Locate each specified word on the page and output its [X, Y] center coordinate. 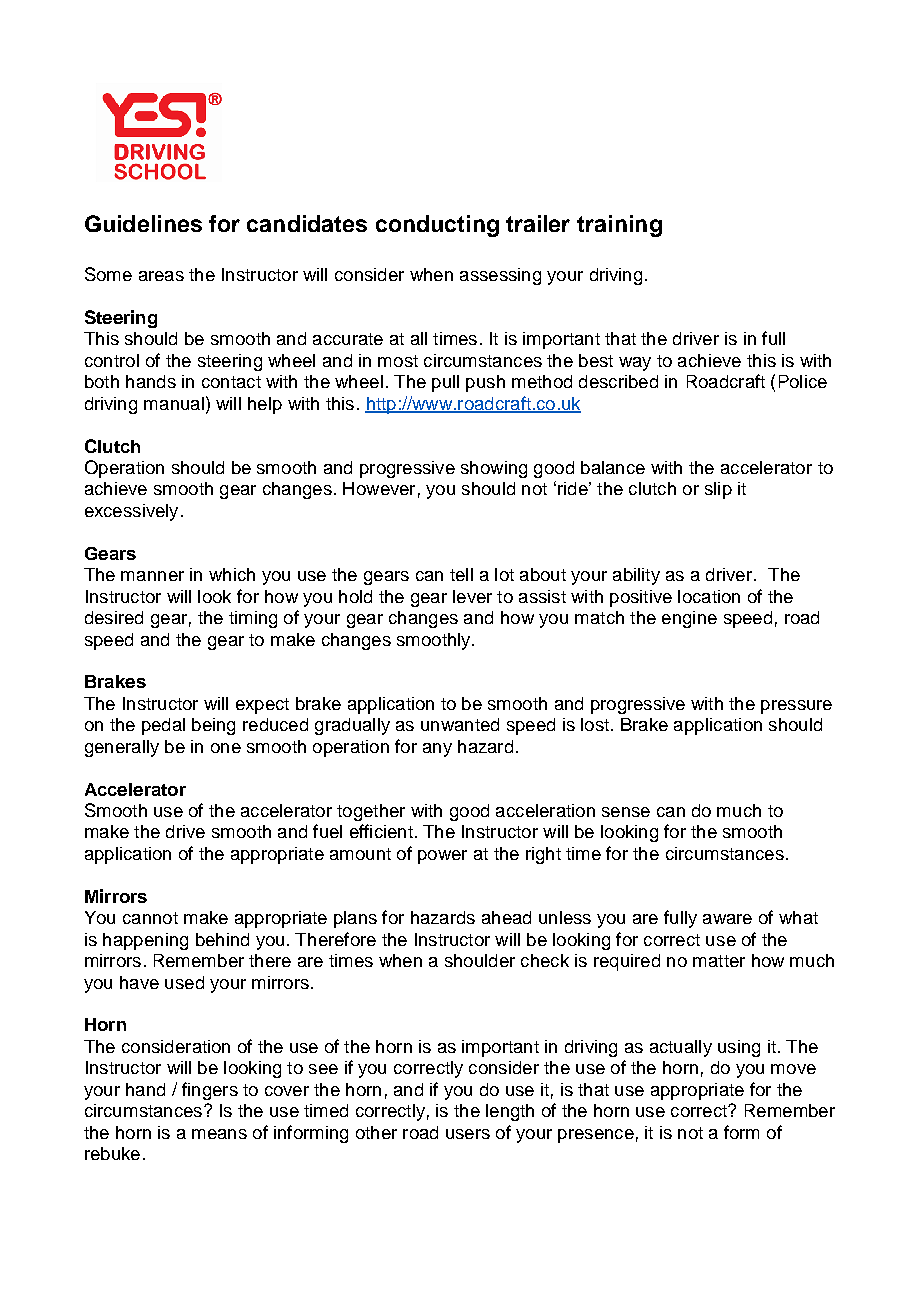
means [219, 1134]
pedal [163, 726]
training [619, 226]
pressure [796, 707]
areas [161, 276]
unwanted [460, 724]
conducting [437, 226]
